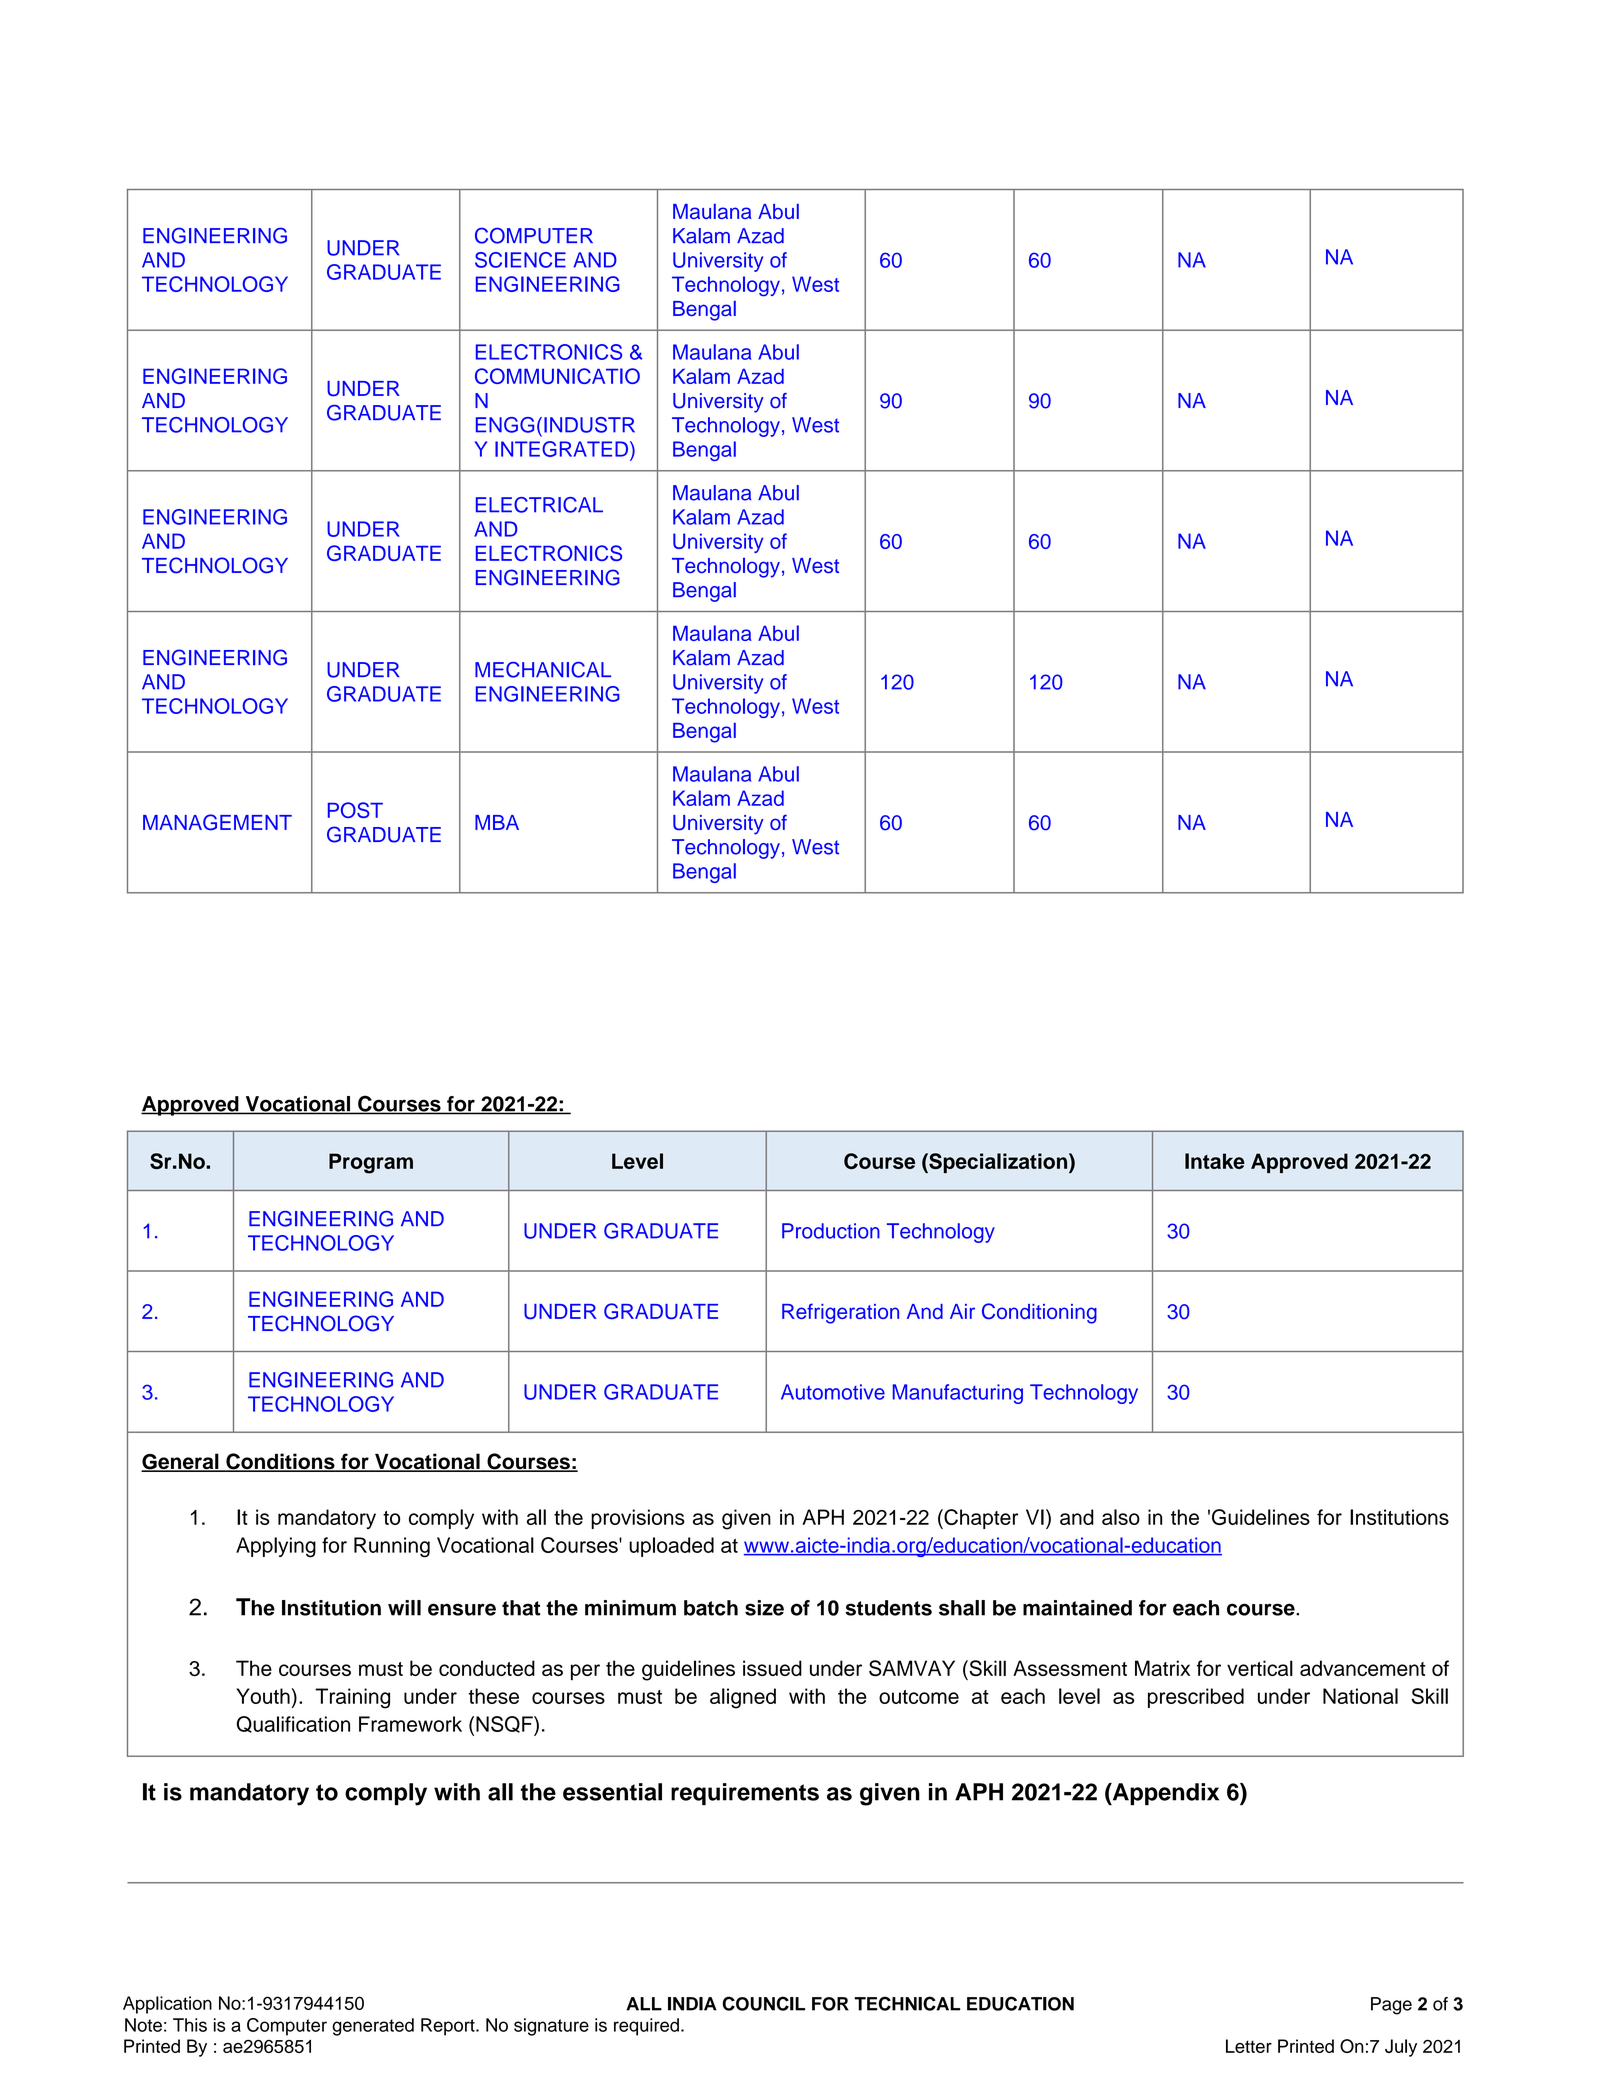  I want to click on Production, so click(831, 1231).
